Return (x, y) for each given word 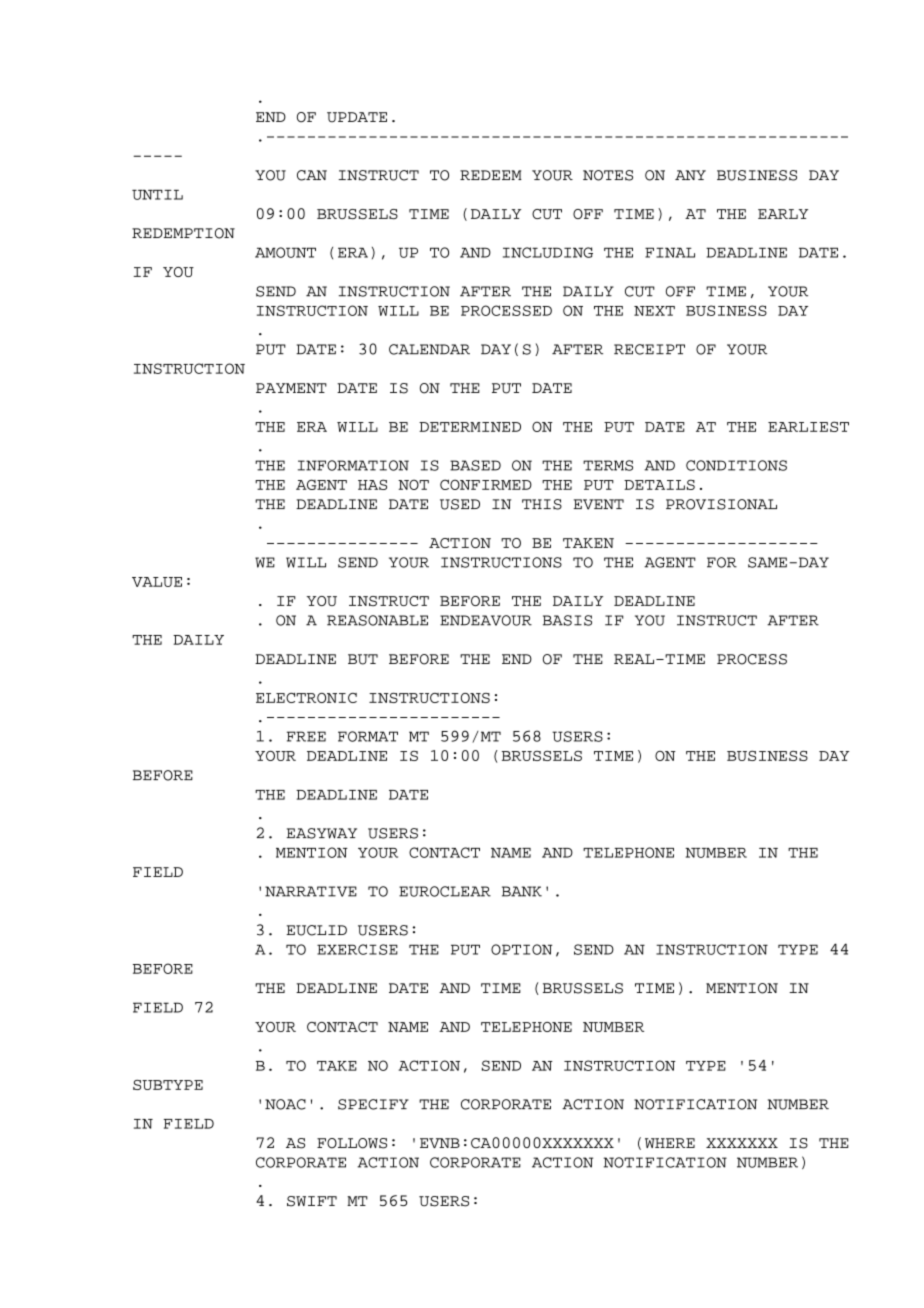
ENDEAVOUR (486, 620)
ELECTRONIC (306, 698)
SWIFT (312, 1201)
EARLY (783, 214)
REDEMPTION (183, 233)
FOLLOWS (352, 1143)
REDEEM (491, 175)
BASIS (567, 620)
